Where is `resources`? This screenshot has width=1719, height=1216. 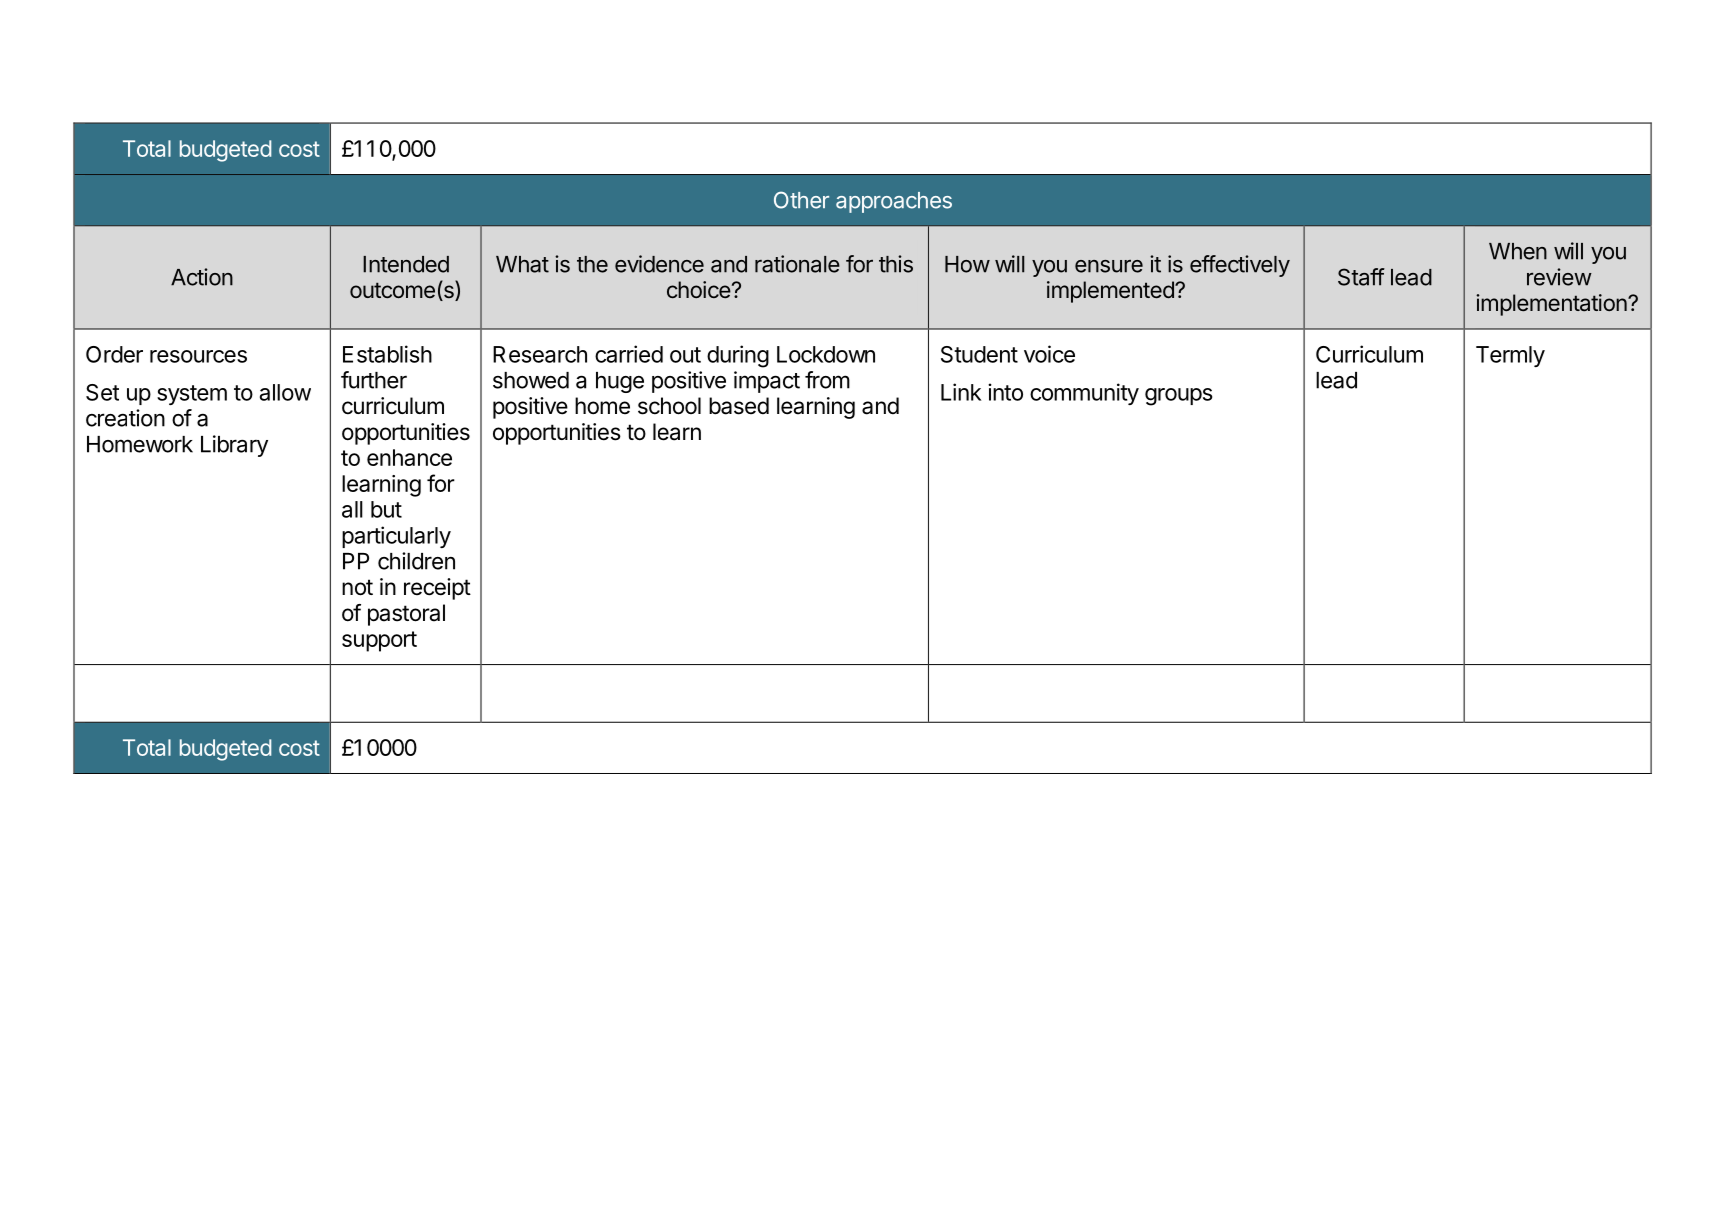
resources is located at coordinates (198, 356).
